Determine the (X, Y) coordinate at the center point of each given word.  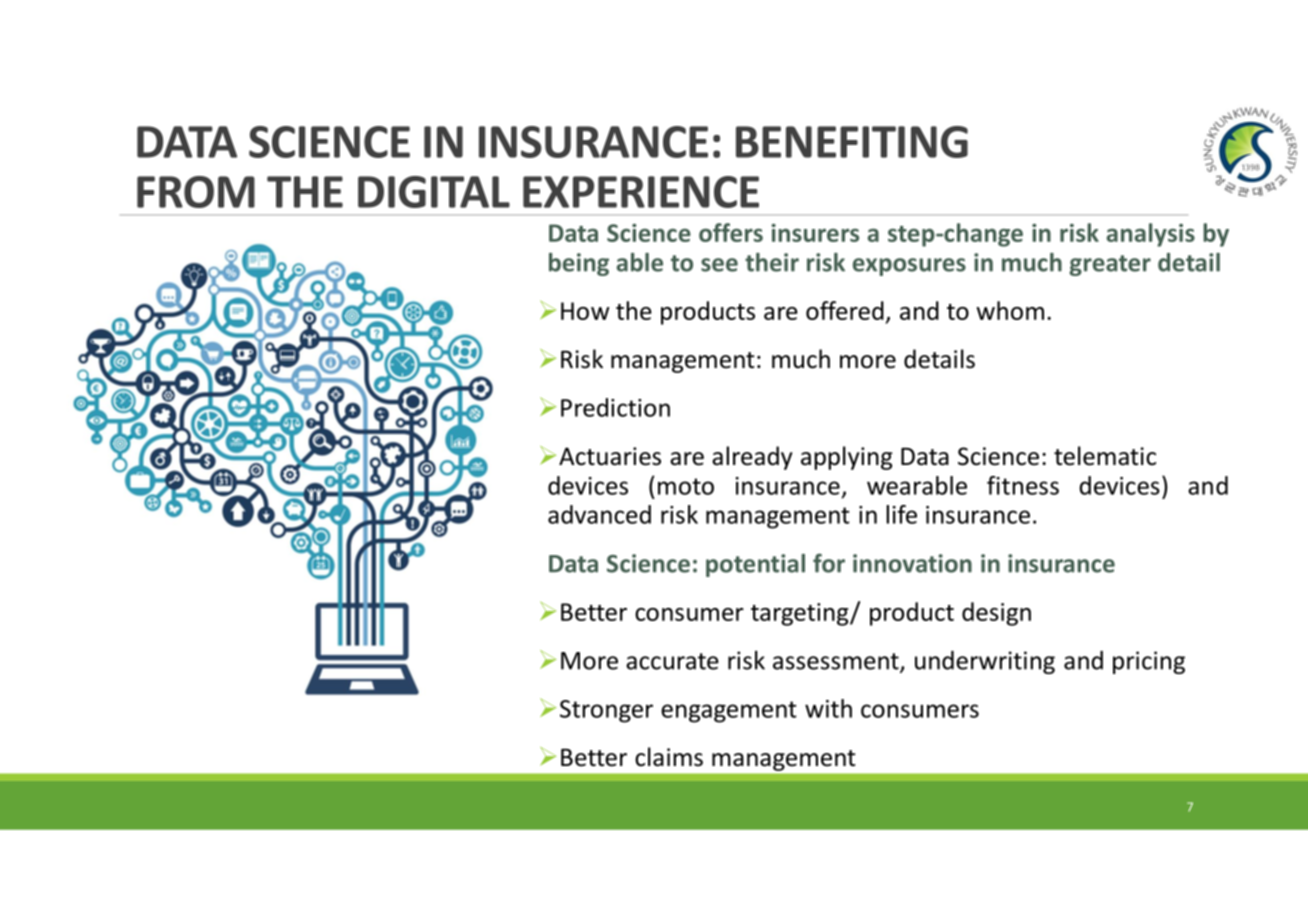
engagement (729, 712)
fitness (1023, 485)
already (752, 458)
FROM (196, 192)
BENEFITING (852, 142)
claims (669, 757)
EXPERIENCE (641, 192)
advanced (599, 514)
